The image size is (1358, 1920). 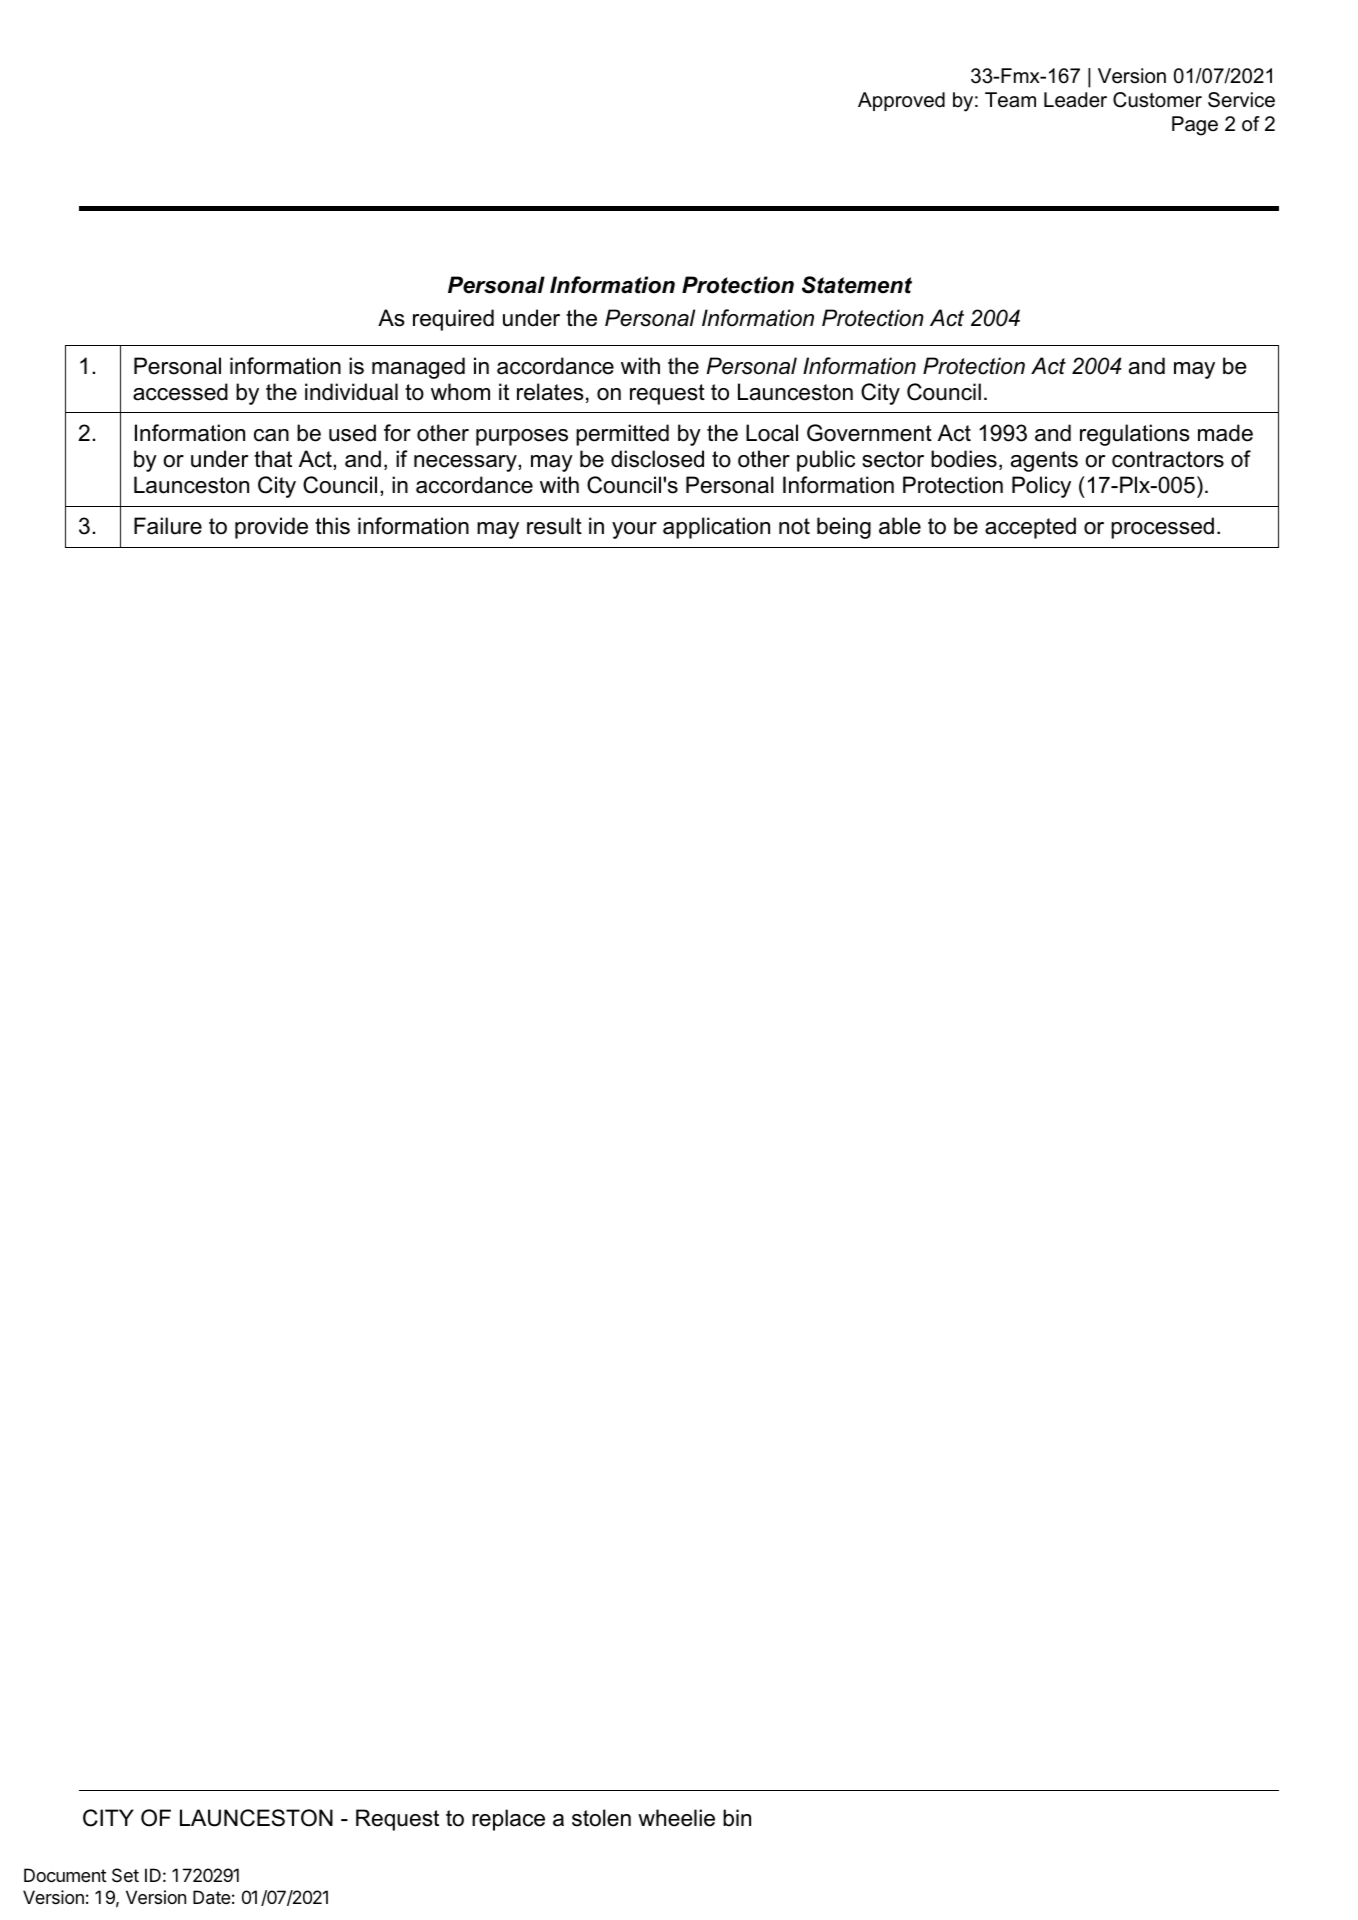 What do you see at coordinates (737, 1818) in the page?
I see `bin` at bounding box center [737, 1818].
